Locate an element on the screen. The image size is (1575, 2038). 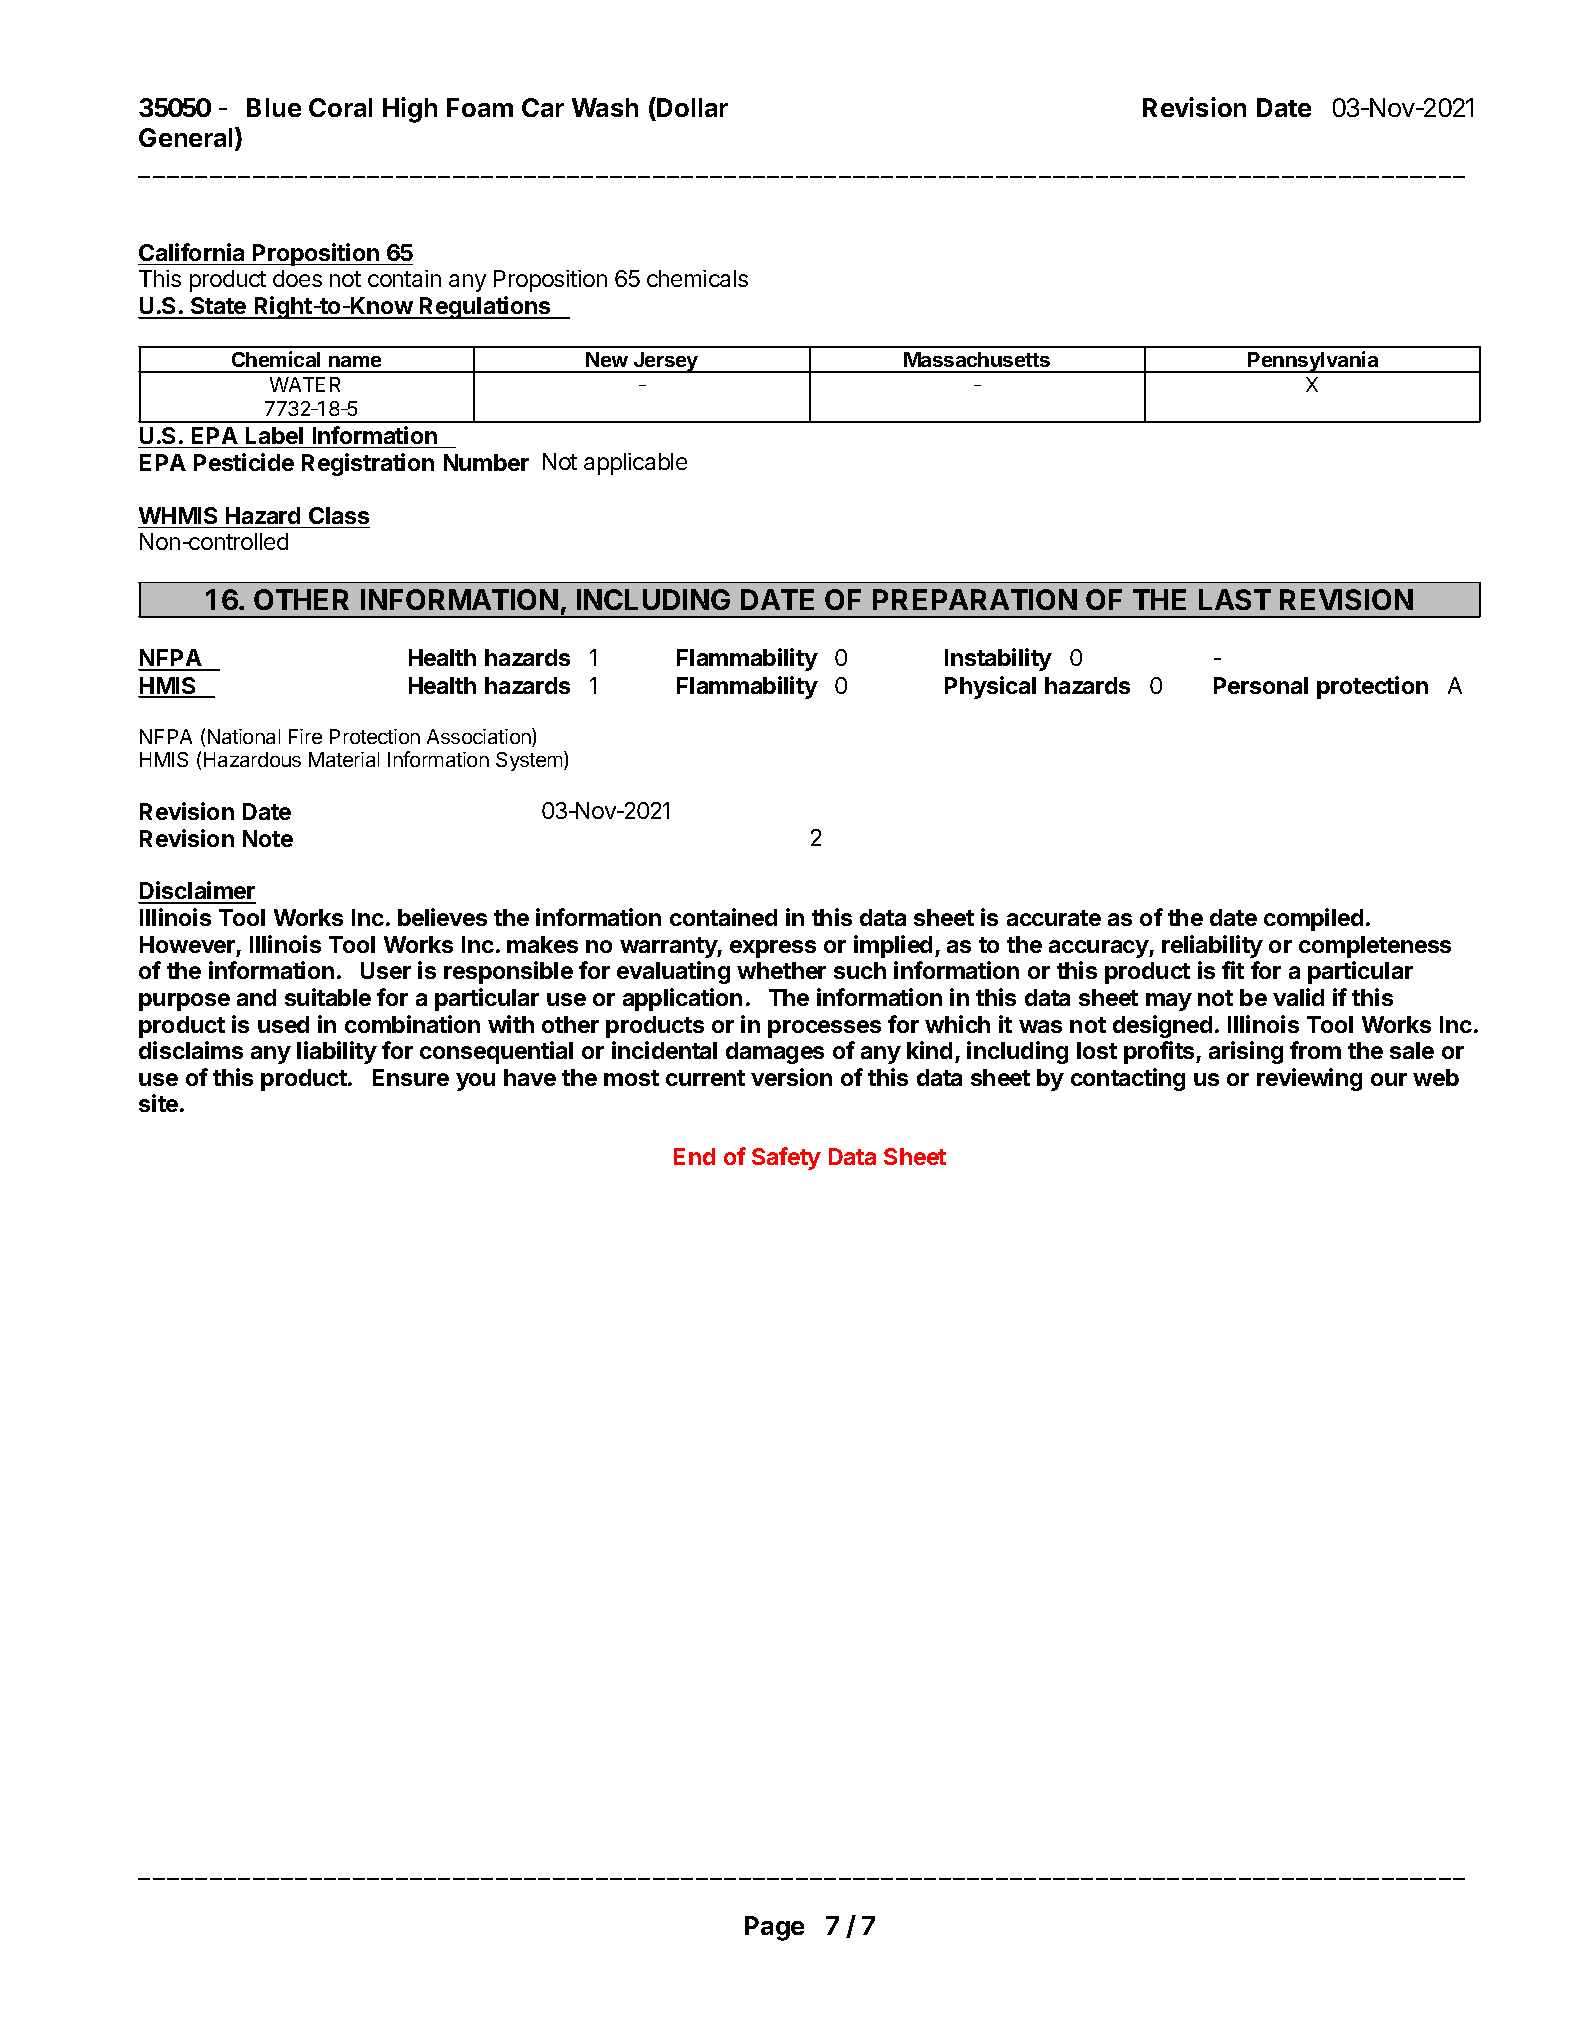
processes is located at coordinates (824, 1029).
